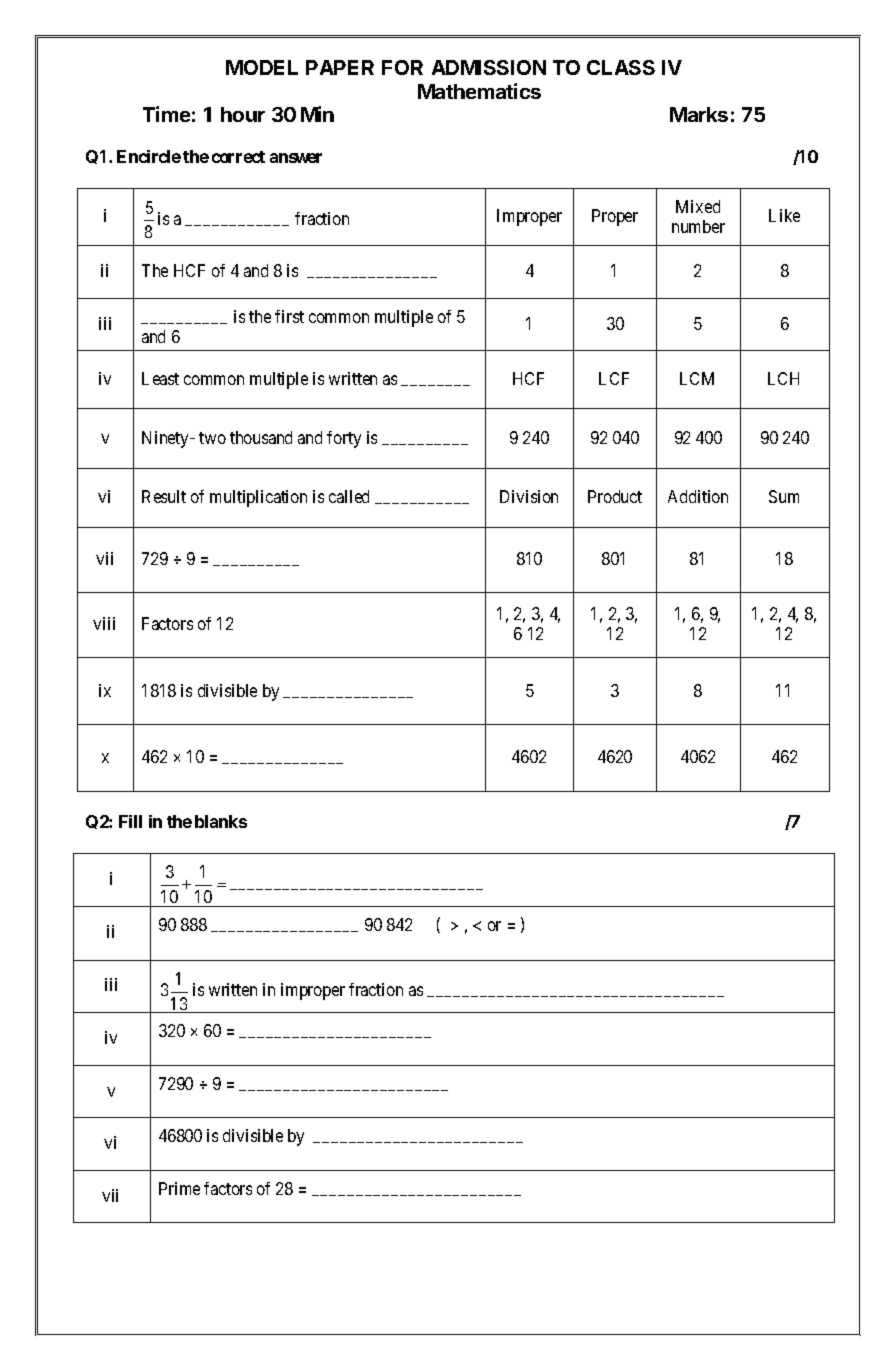 Image resolution: width=896 pixels, height=1371 pixels. Describe the element at coordinates (130, 821) in the page. I see `Fill` at that location.
